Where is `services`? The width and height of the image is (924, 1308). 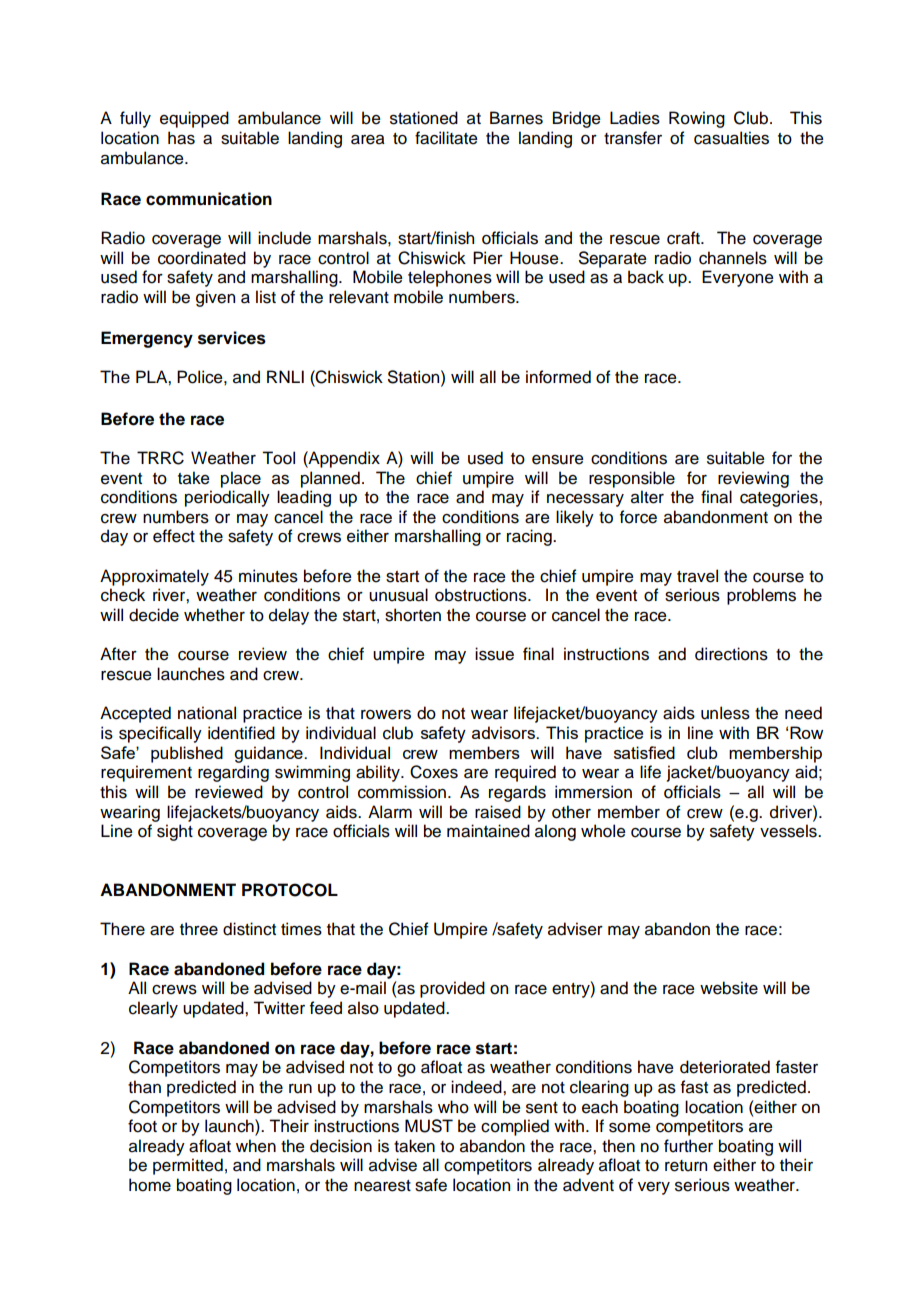
services is located at coordinates (232, 338).
